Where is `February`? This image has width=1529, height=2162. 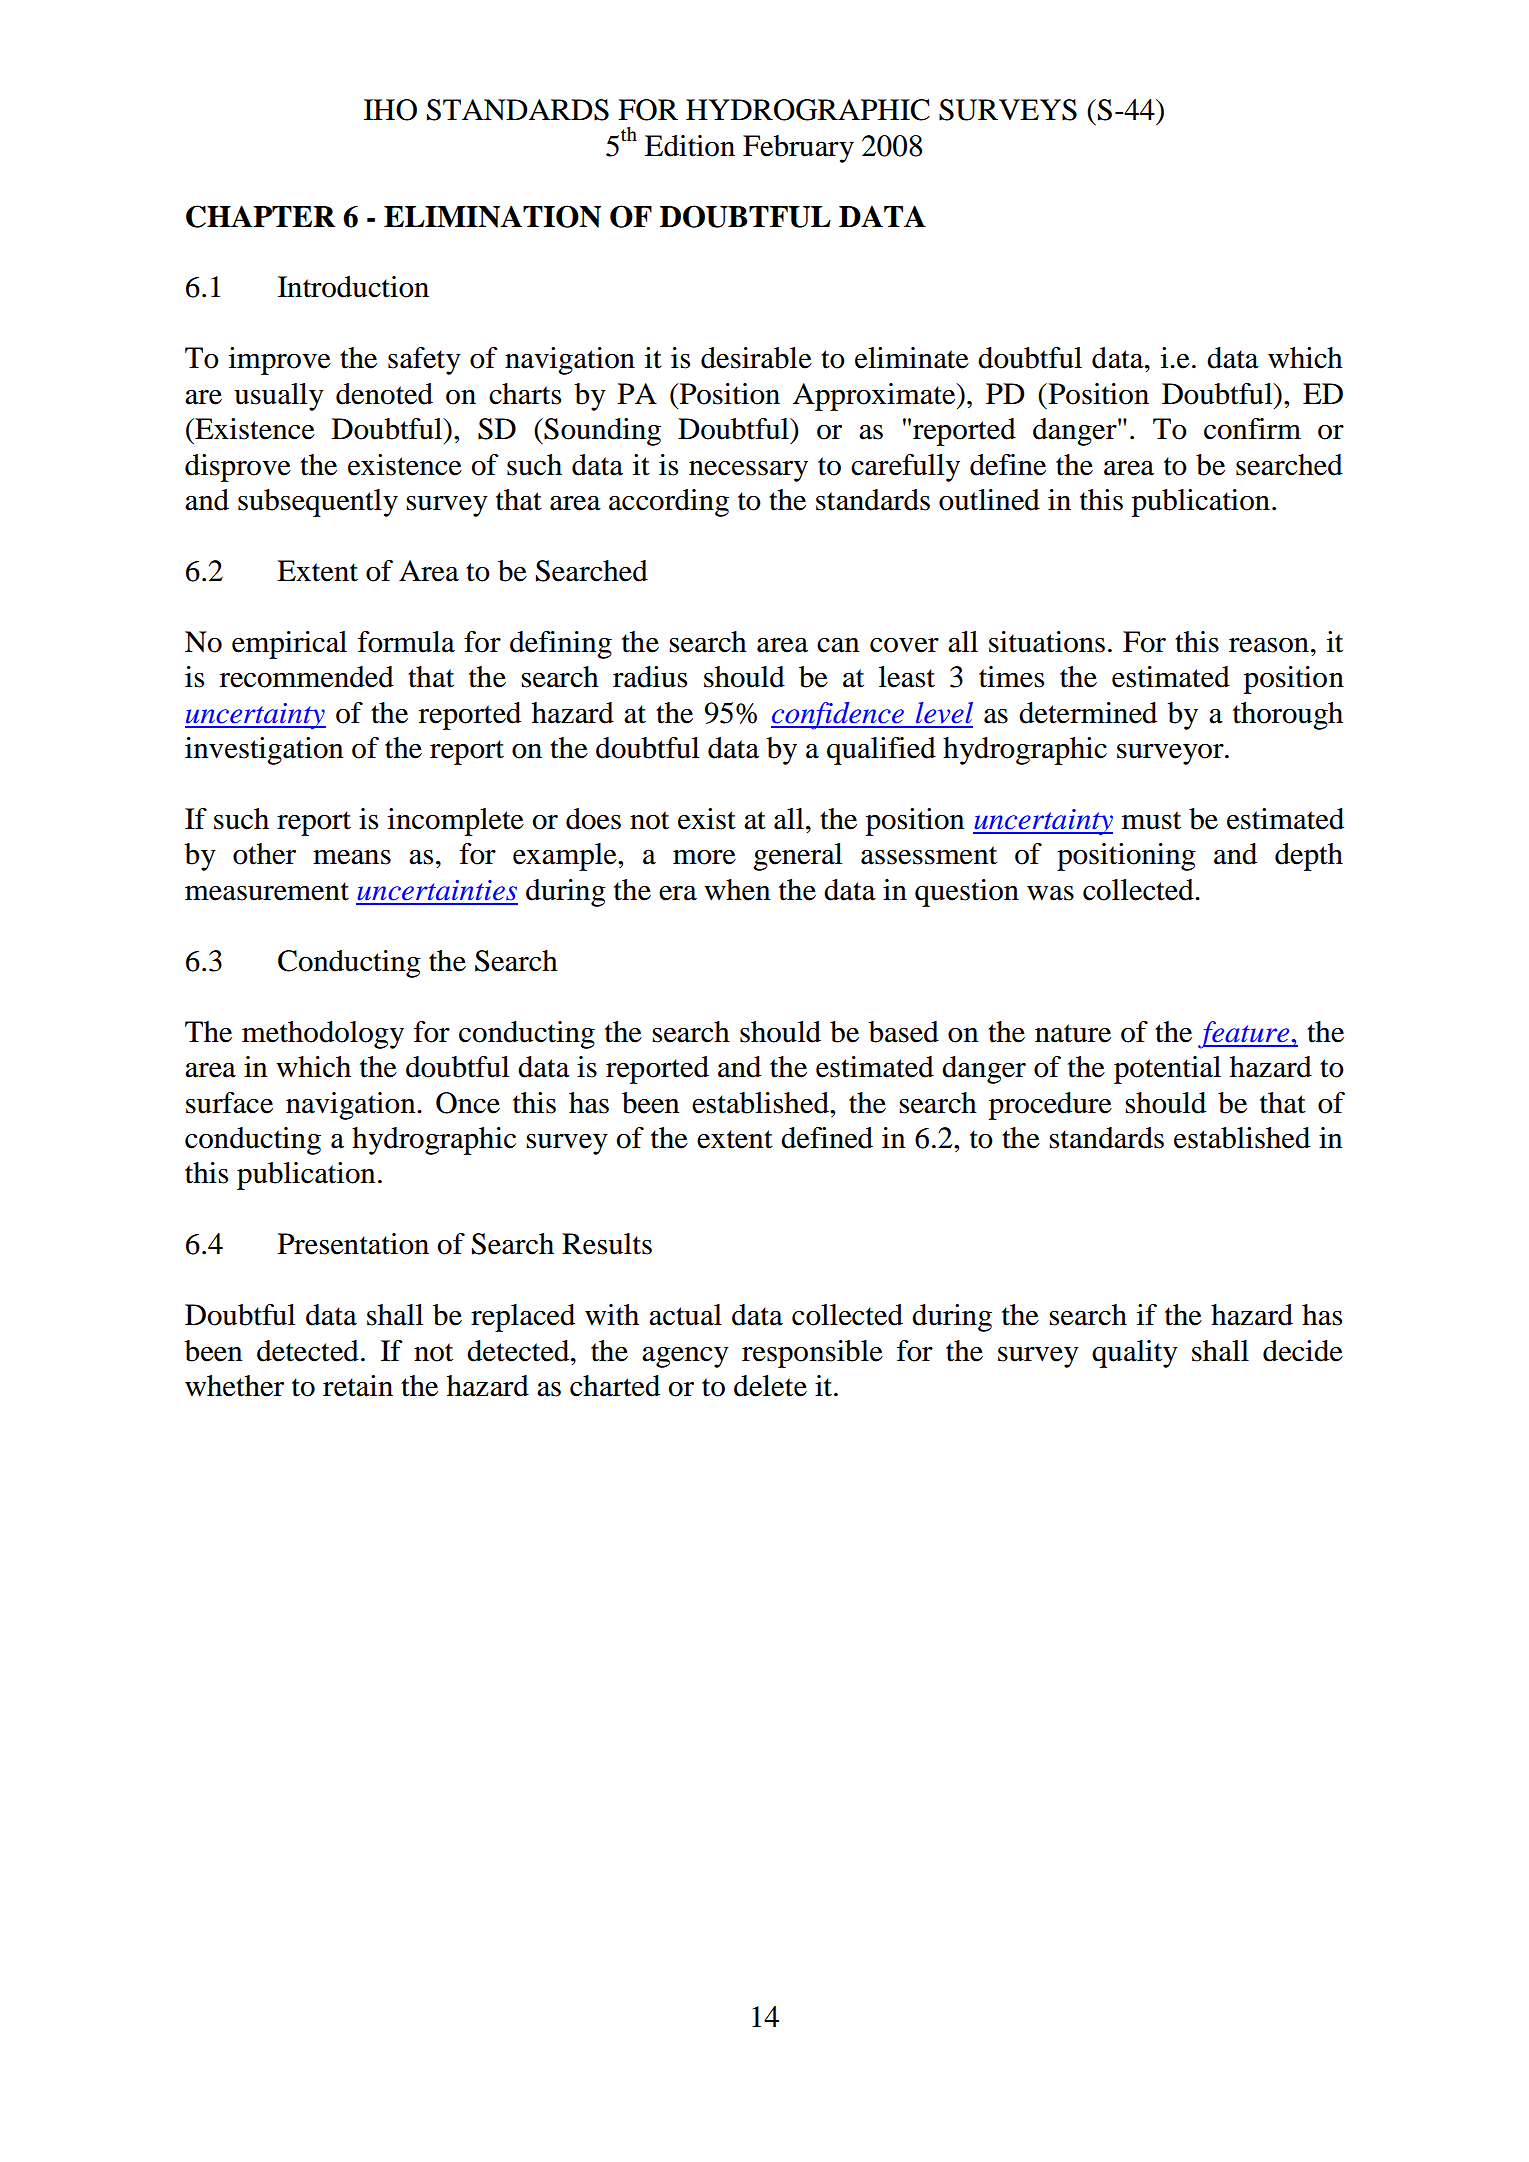
February is located at coordinates (798, 149).
